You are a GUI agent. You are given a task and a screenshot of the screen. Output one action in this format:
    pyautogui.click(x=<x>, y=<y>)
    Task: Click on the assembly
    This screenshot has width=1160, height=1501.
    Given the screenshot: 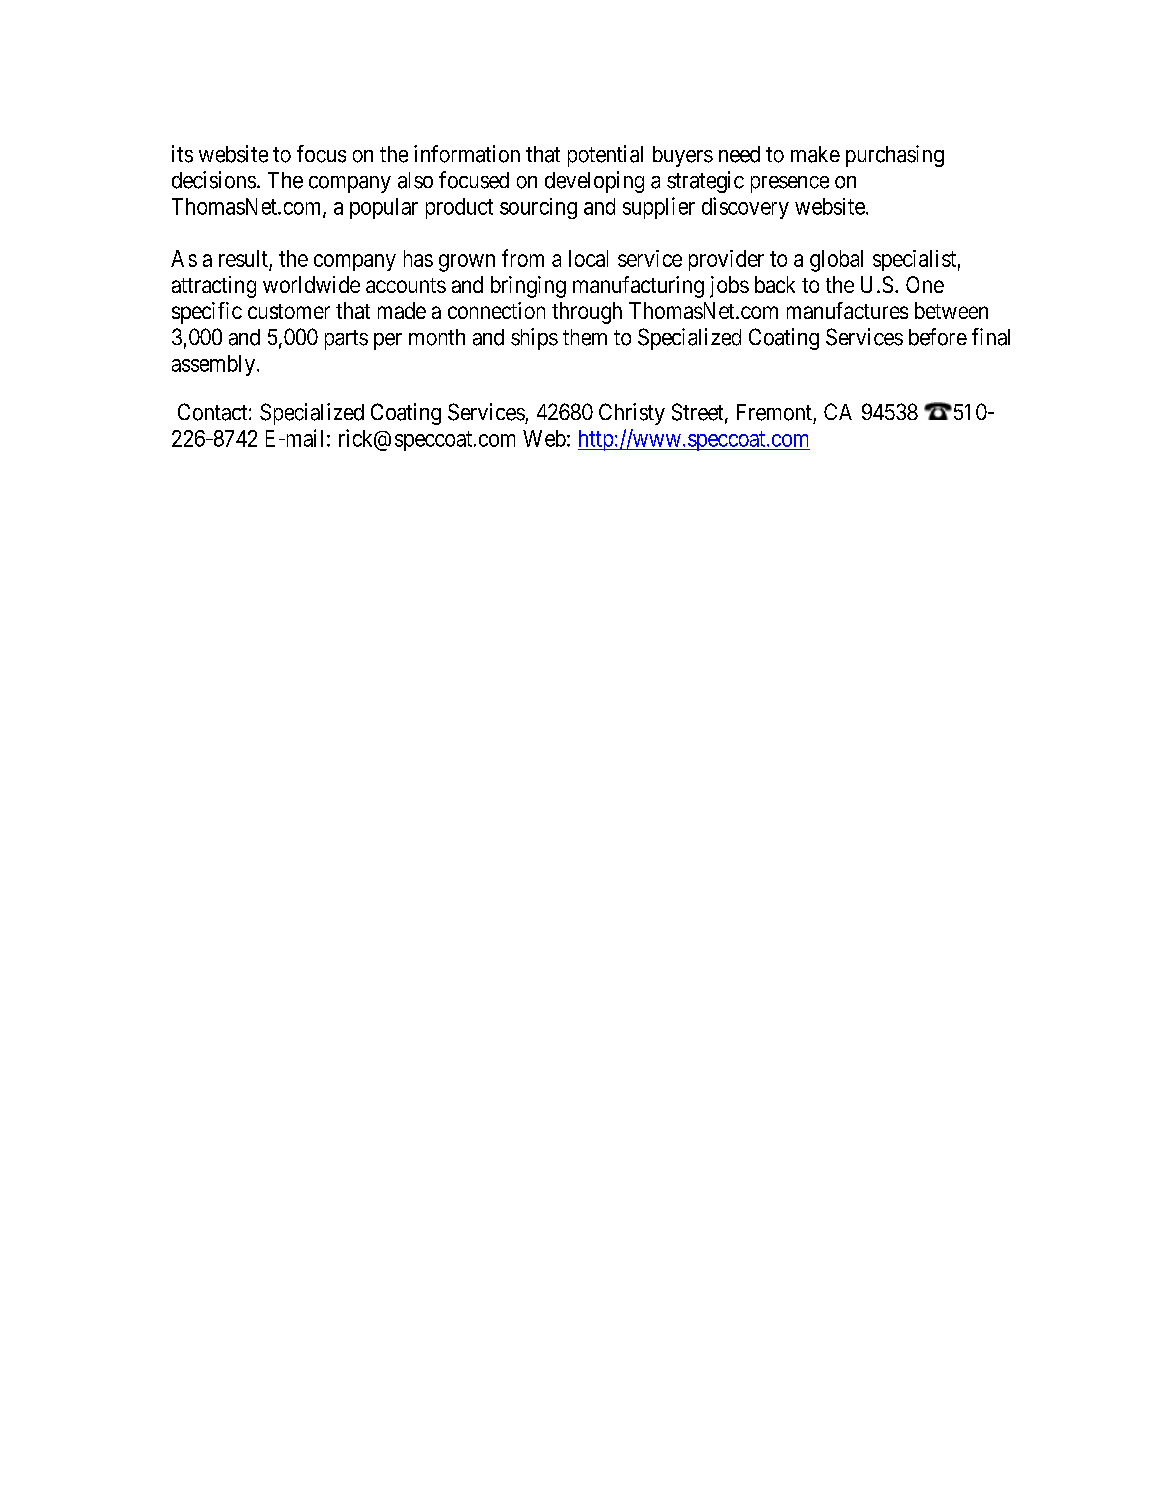 What is the action you would take?
    pyautogui.click(x=215, y=365)
